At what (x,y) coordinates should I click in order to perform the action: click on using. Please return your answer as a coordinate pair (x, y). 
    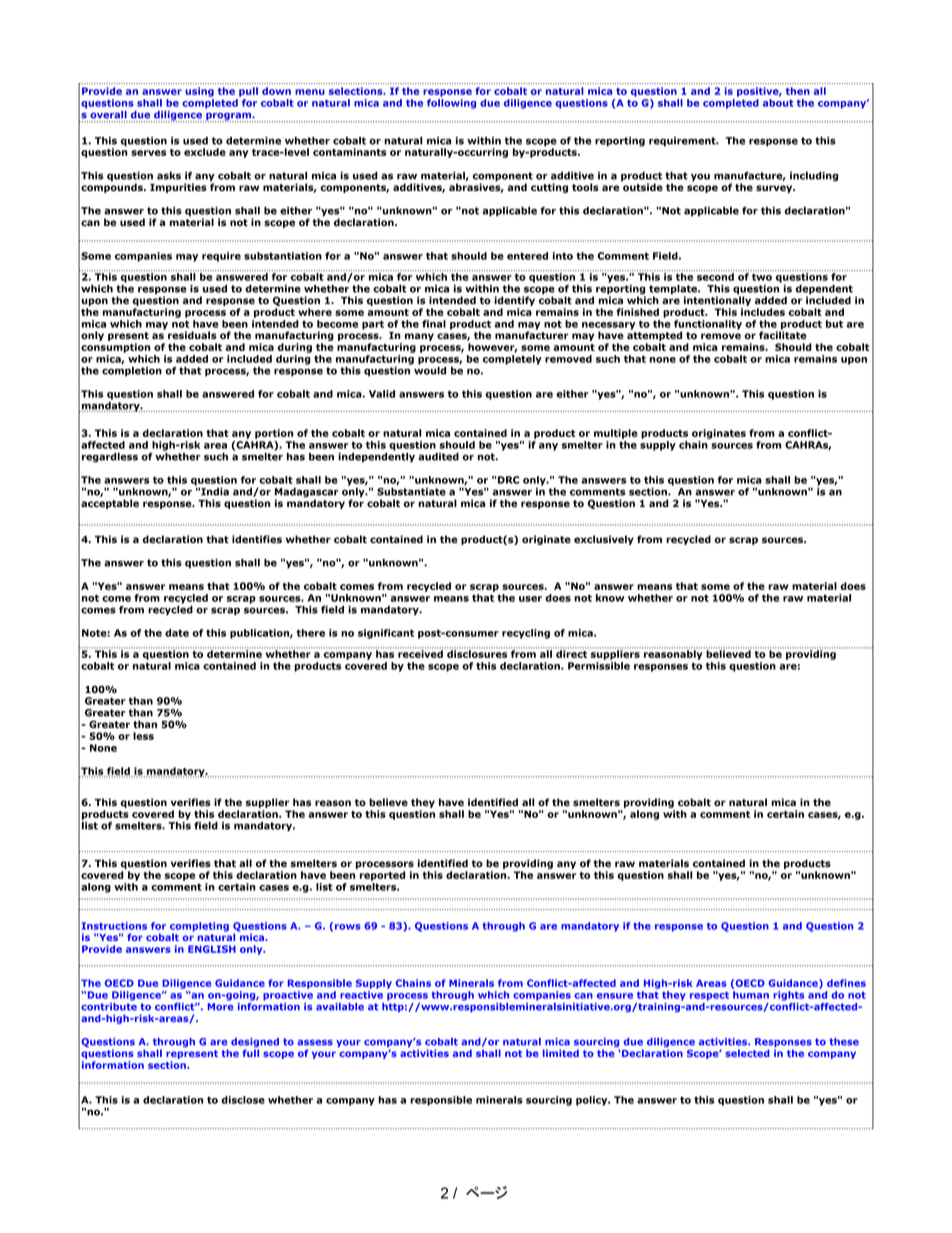
    Looking at the image, I should click on (199, 92).
